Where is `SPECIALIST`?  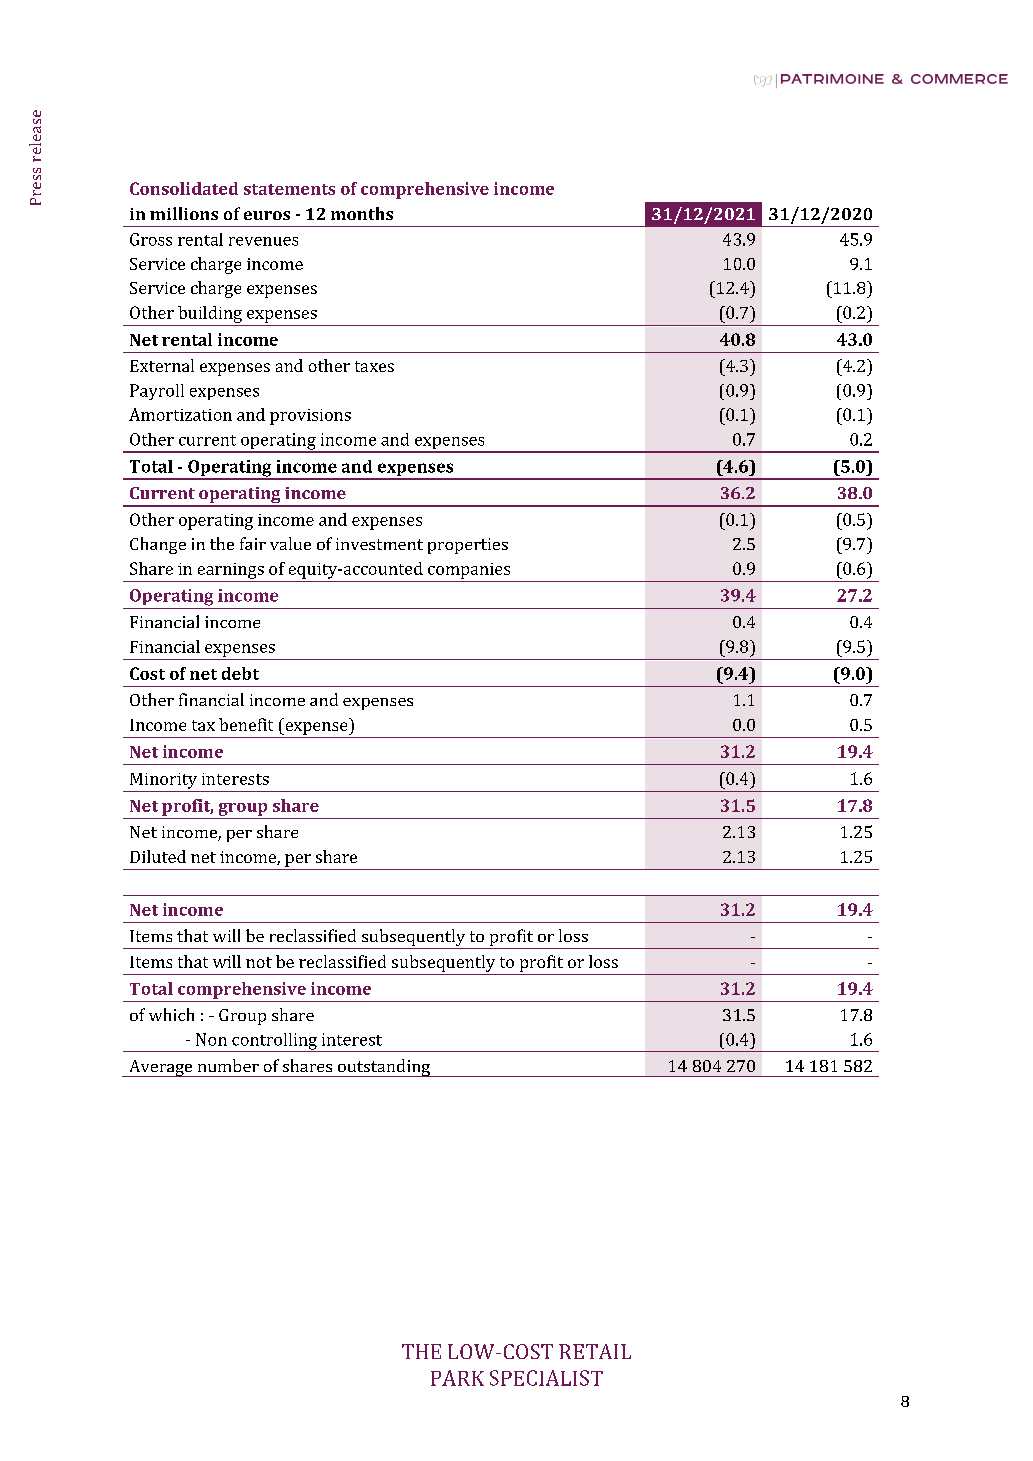
SPECIALIST is located at coordinates (546, 1378).
